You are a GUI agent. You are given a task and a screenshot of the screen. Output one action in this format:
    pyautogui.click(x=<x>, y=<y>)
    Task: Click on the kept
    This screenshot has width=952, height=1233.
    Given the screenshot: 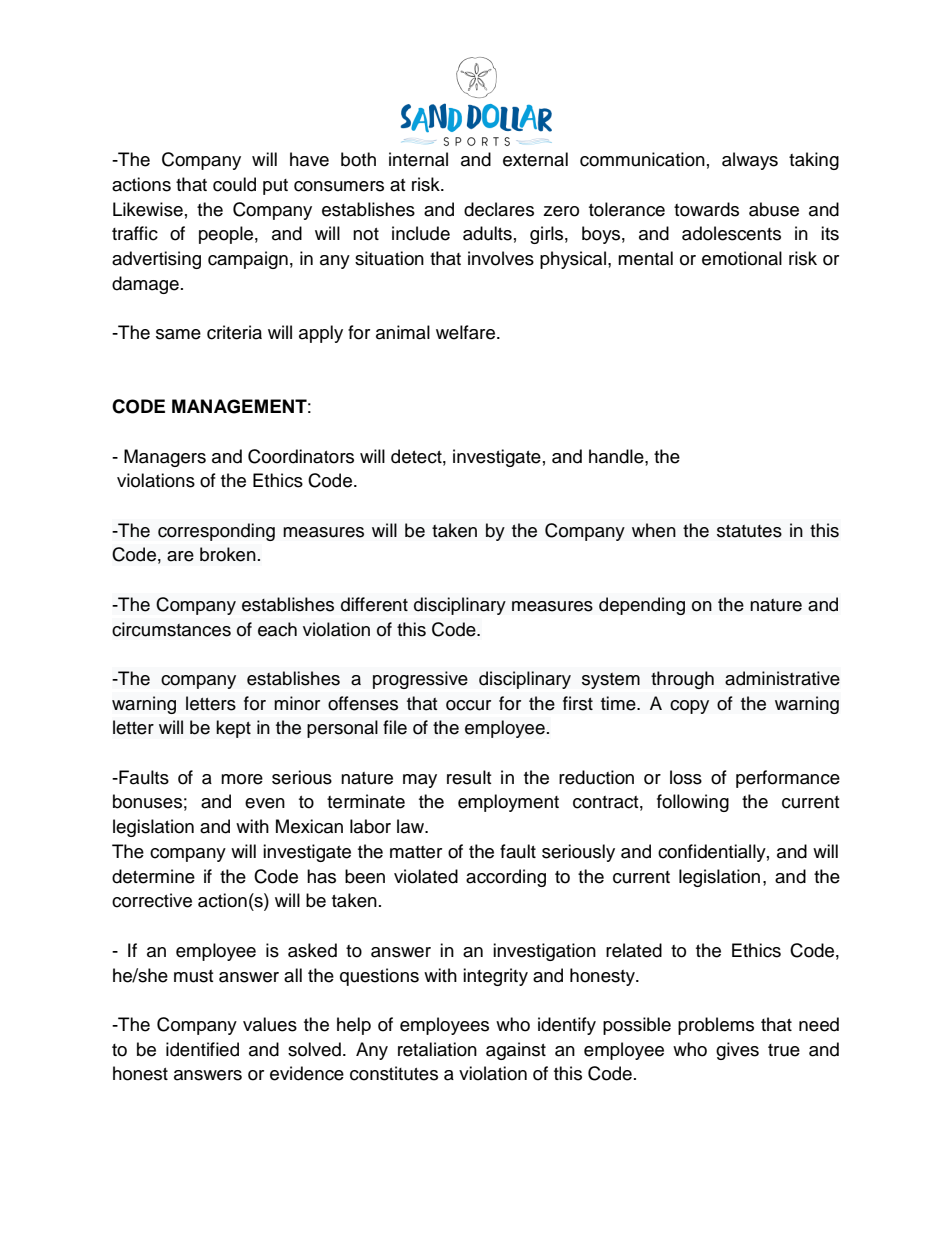 What is the action you would take?
    pyautogui.click(x=233, y=729)
